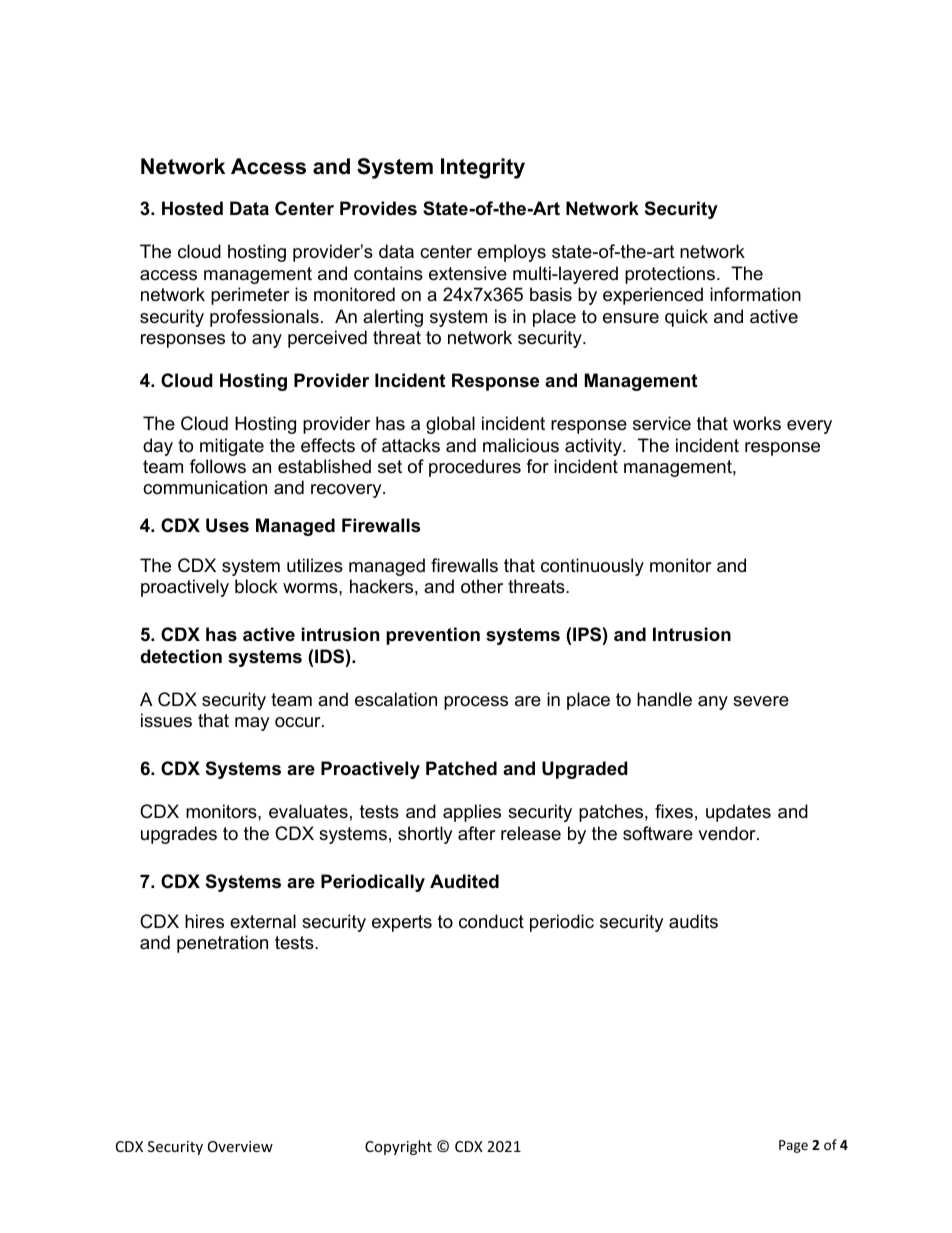 This screenshot has width=952, height=1233. Describe the element at coordinates (483, 168) in the screenshot. I see `Integrity` at that location.
